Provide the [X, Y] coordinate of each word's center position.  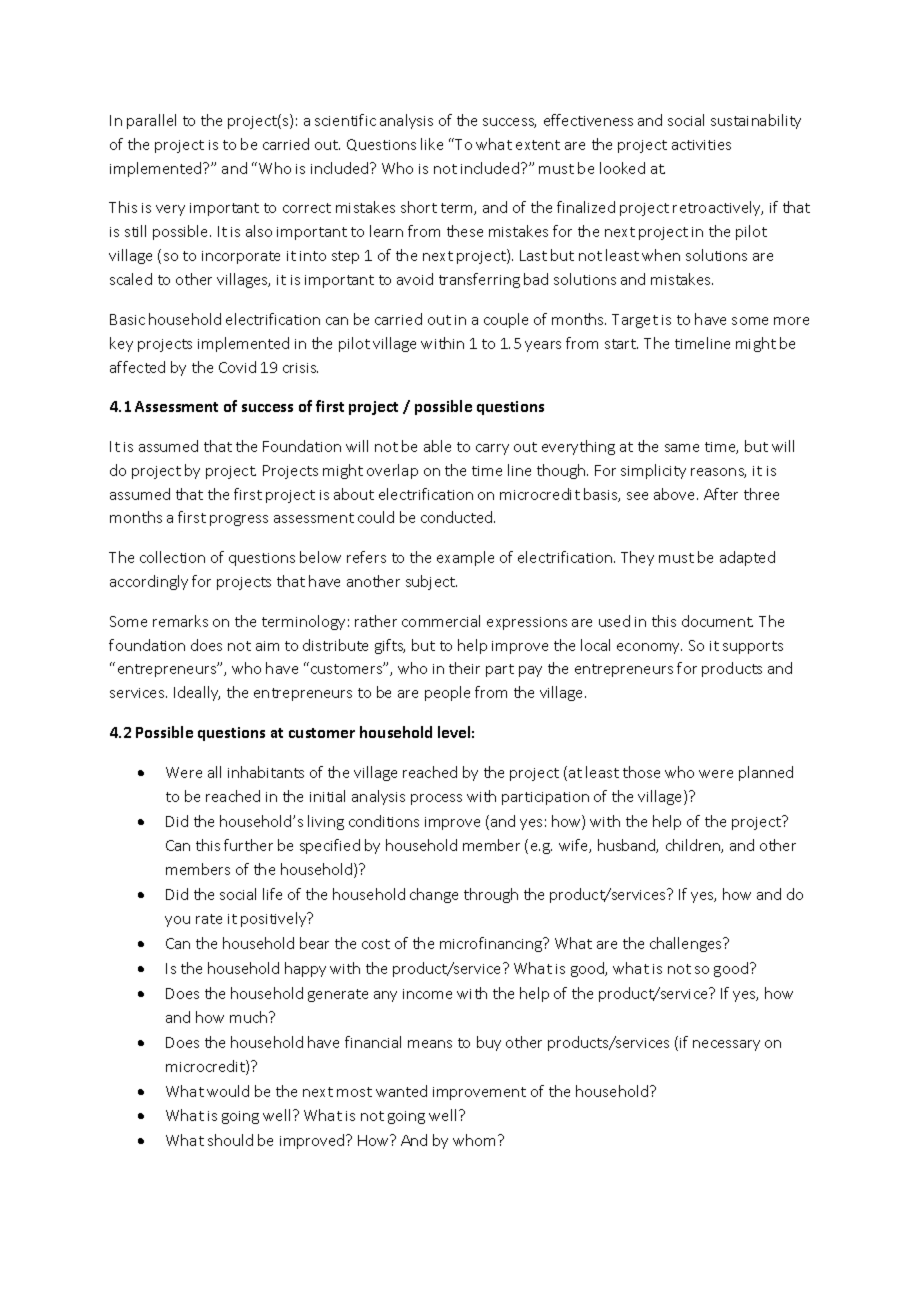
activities [701, 145]
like [432, 144]
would [228, 1091]
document [717, 621]
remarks [180, 621]
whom [476, 1140]
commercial [441, 621]
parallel [151, 121]
